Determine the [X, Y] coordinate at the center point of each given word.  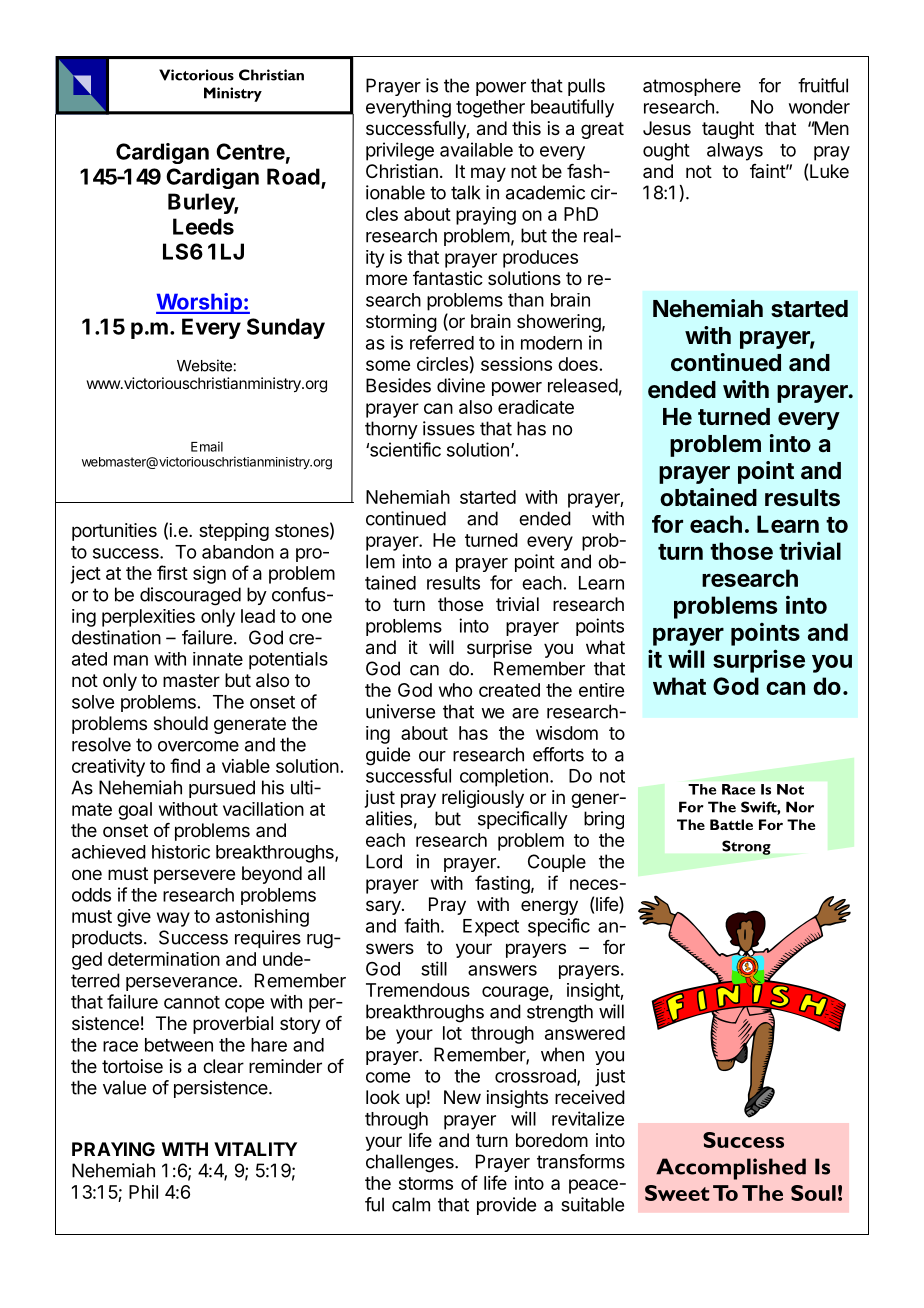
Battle [731, 824]
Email [207, 446]
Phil [143, 1192]
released [583, 385]
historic [181, 852]
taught [728, 130]
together [490, 109]
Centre [250, 151]
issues [449, 428]
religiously [483, 799]
